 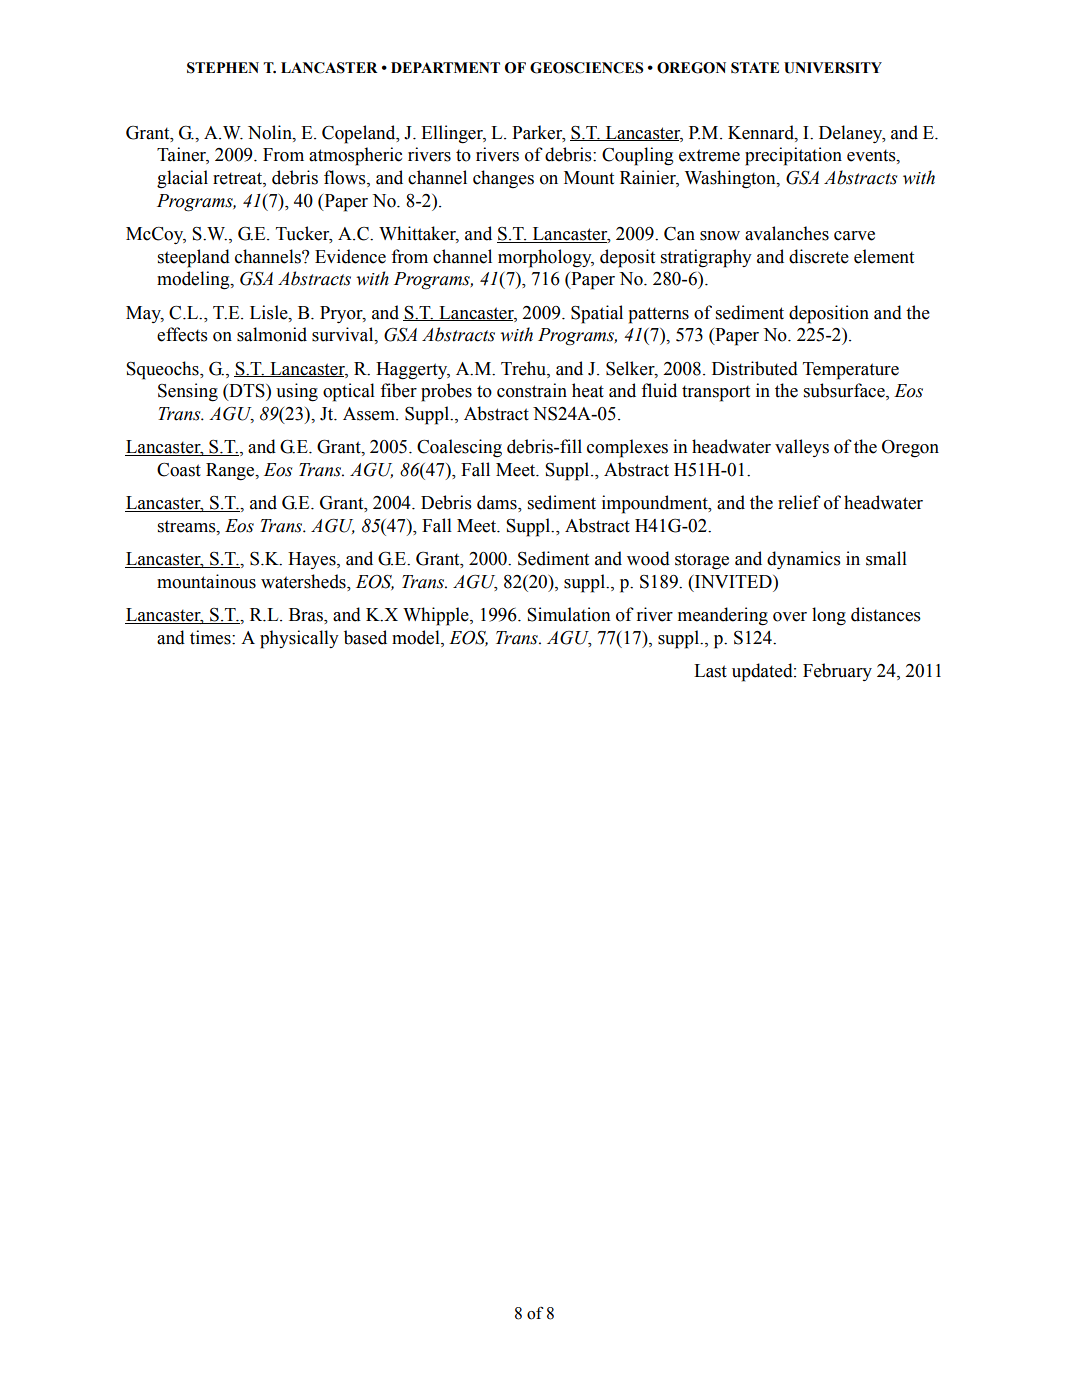 I want to click on UNIVERSITY, so click(x=833, y=68).
